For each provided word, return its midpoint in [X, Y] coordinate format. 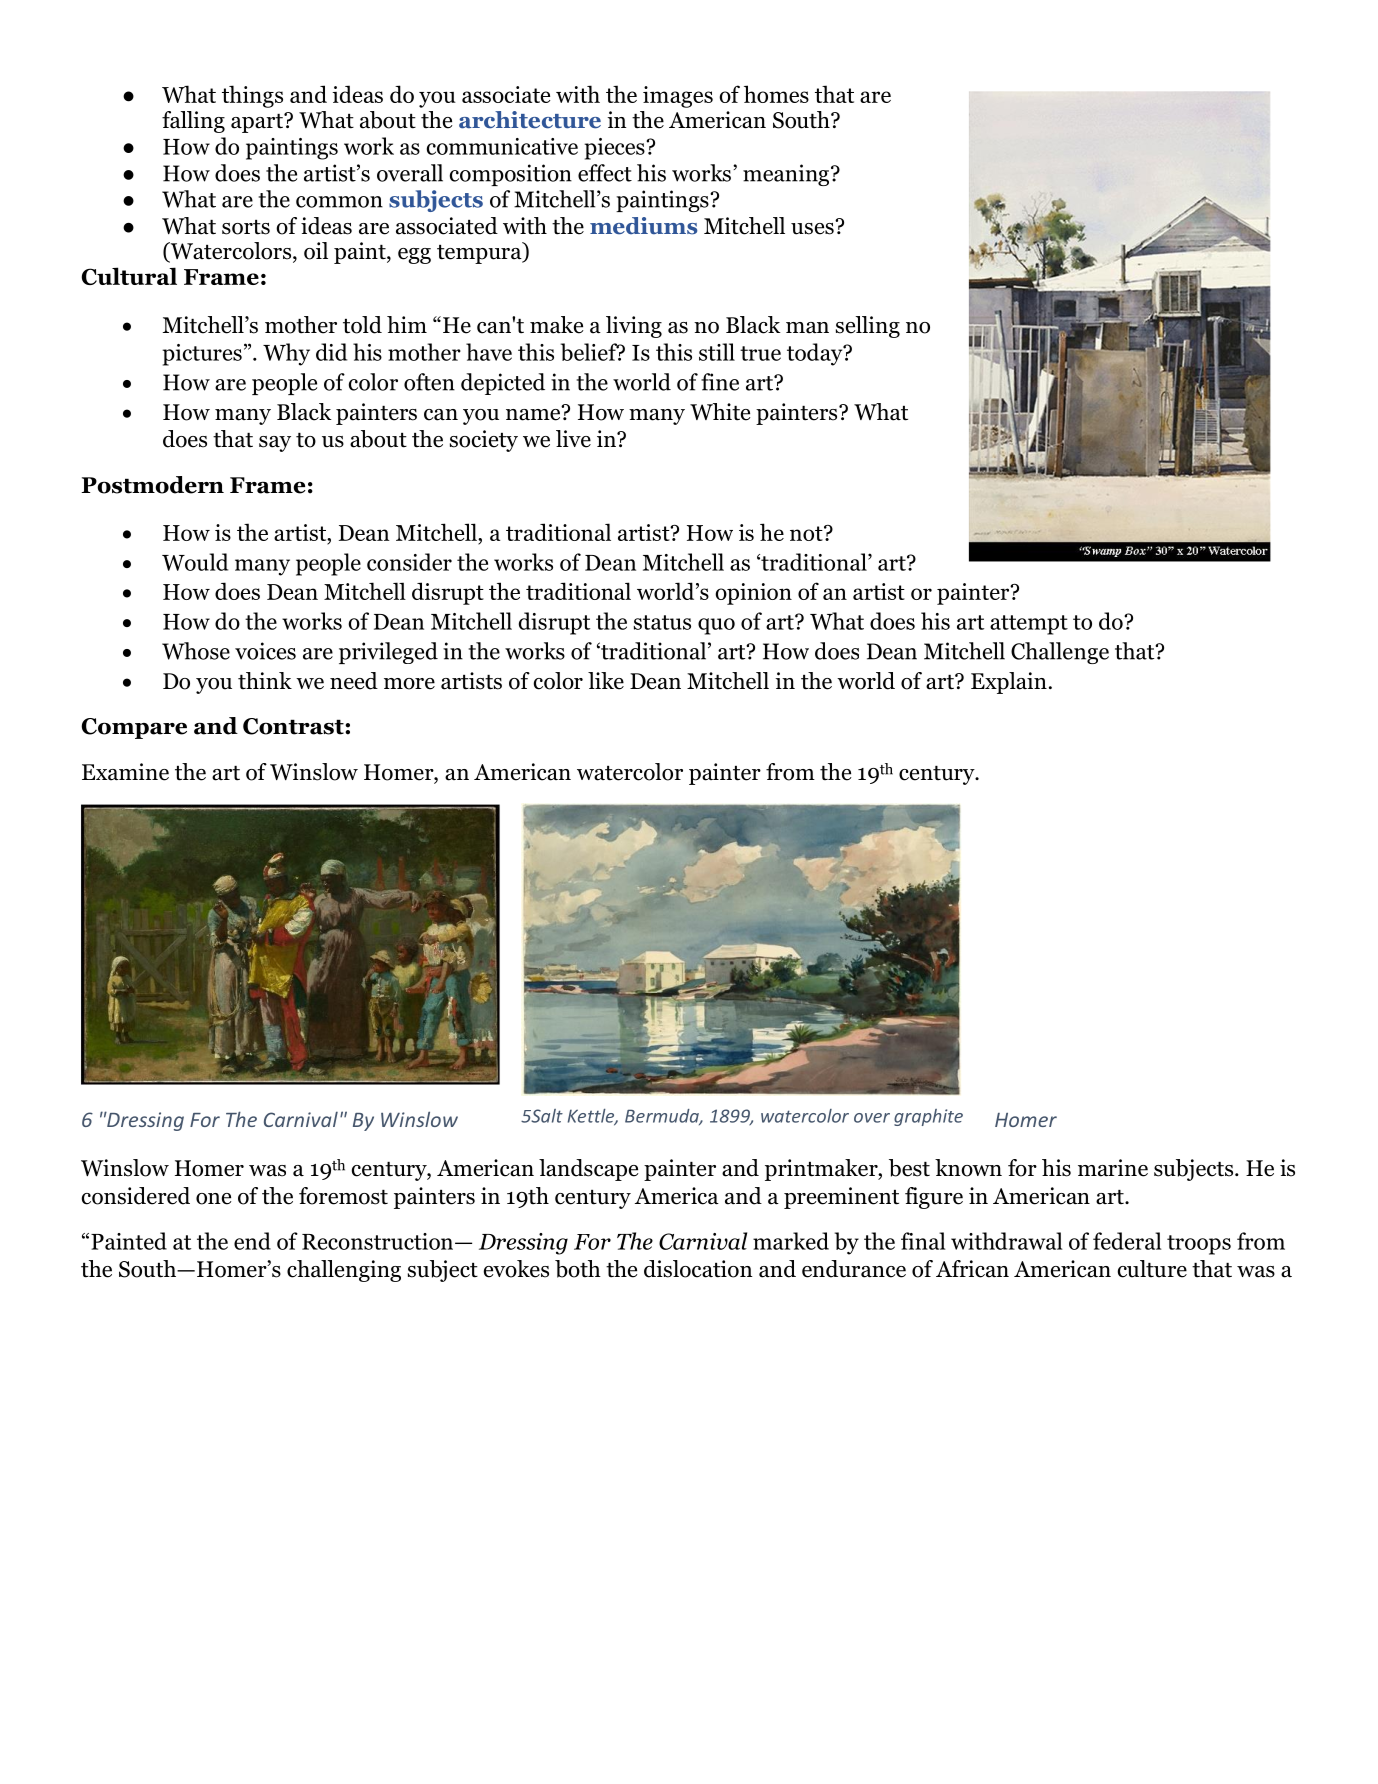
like [606, 681]
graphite [928, 1117]
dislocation [698, 1269]
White [720, 412]
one [213, 1199]
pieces [615, 149]
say [275, 444]
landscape [588, 1170]
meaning [786, 175]
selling [868, 327]
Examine [125, 772]
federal [1127, 1241]
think [265, 680]
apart [258, 123]
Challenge [1060, 653]
